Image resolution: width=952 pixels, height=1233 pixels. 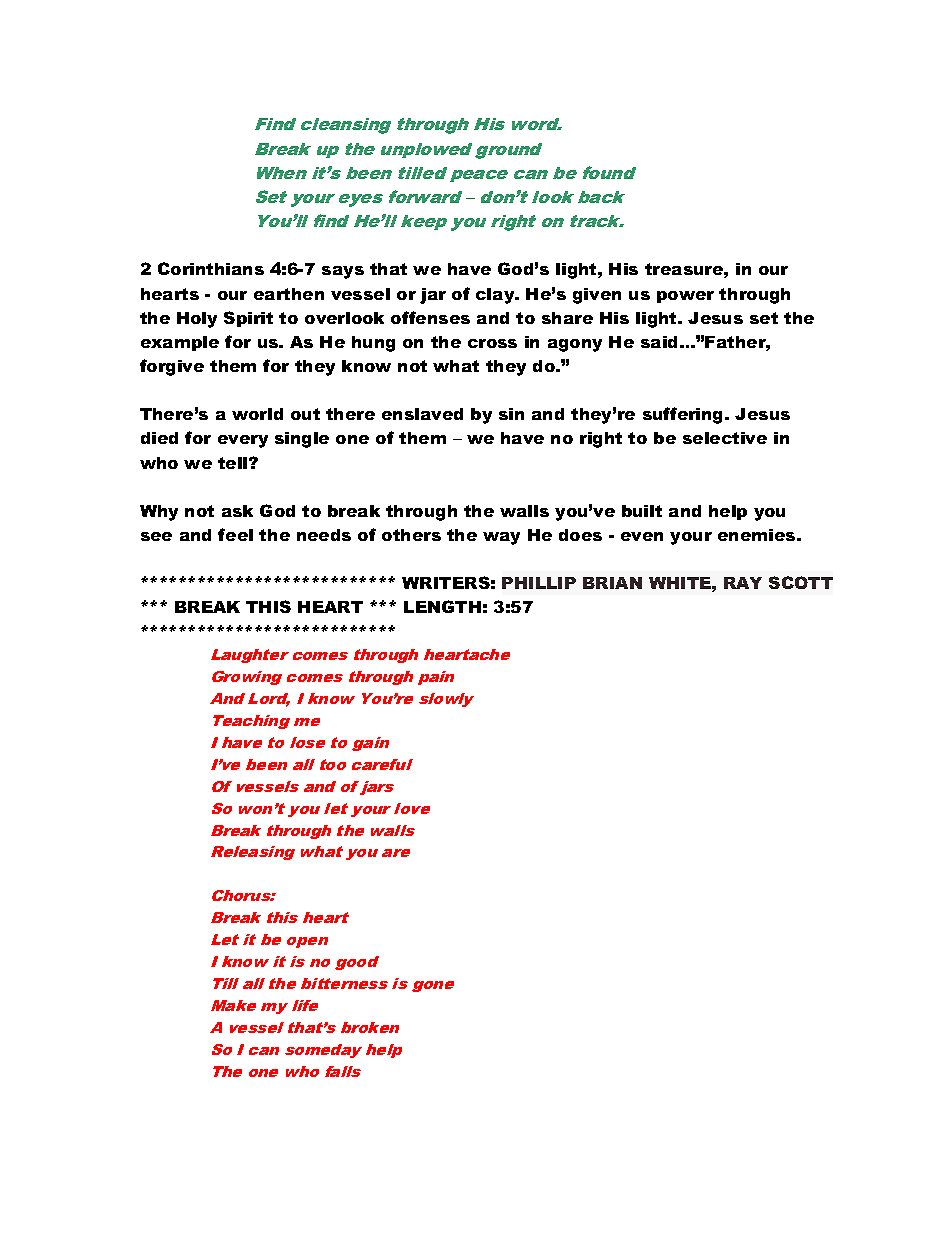 What do you see at coordinates (725, 438) in the screenshot?
I see `selective` at bounding box center [725, 438].
